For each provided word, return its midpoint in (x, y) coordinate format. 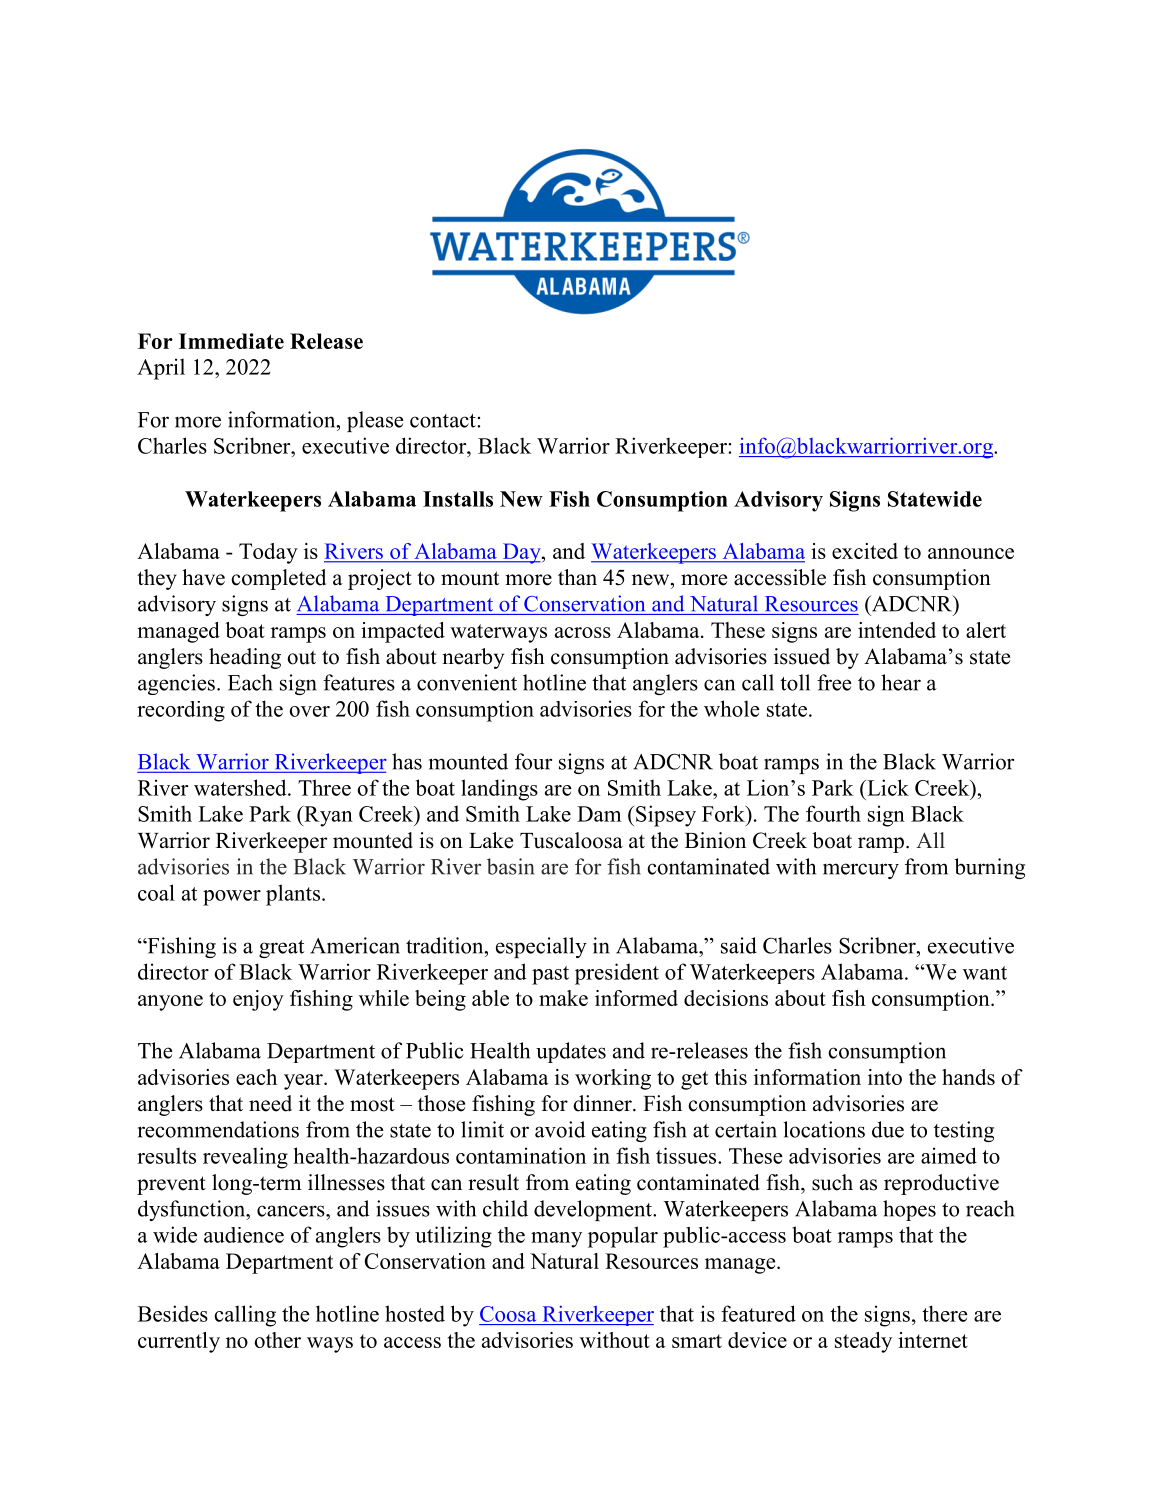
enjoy (258, 1000)
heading (245, 658)
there (945, 1313)
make (563, 998)
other (277, 1340)
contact (444, 421)
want (985, 973)
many (556, 1240)
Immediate (231, 341)
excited (865, 551)
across (583, 632)
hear (901, 682)
